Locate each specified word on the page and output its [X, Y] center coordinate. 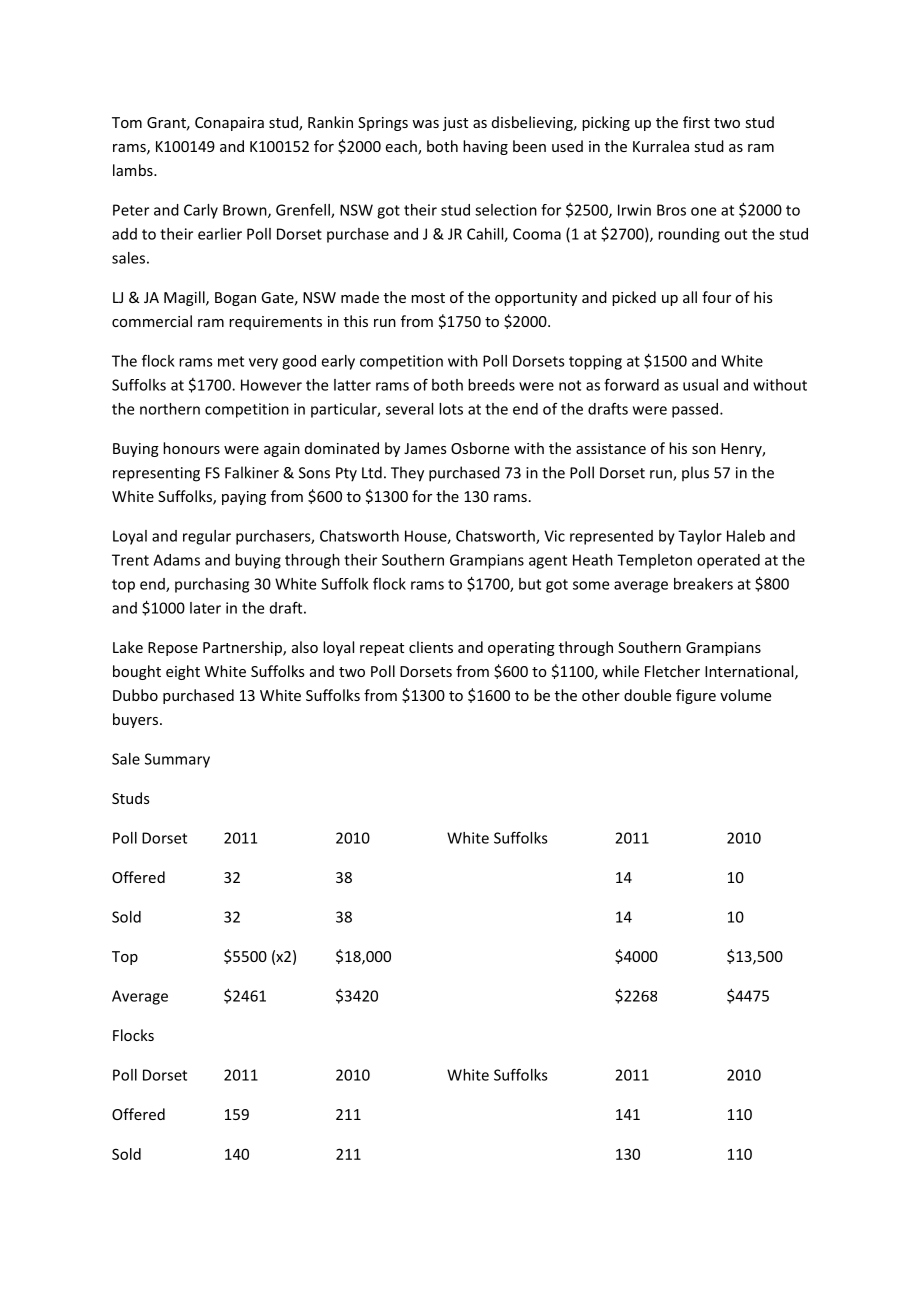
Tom [127, 122]
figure [696, 696]
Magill [185, 298]
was [425, 124]
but [530, 584]
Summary [177, 760]
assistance [611, 448]
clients [431, 647]
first [696, 122]
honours [191, 448]
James [425, 448]
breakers [703, 584]
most [428, 298]
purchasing [212, 585]
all [690, 297]
